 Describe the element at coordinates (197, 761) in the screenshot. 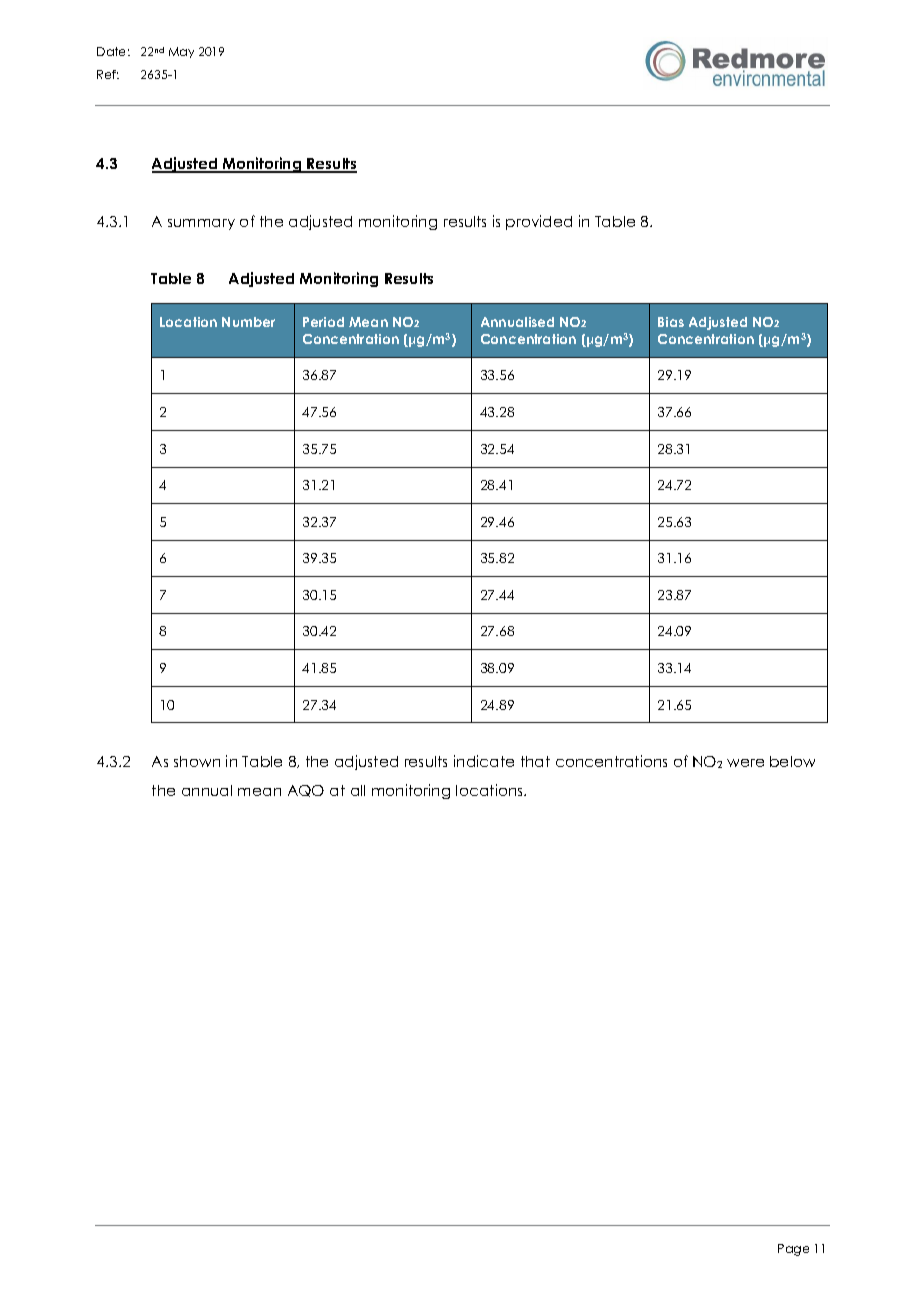

I see `shown` at that location.
